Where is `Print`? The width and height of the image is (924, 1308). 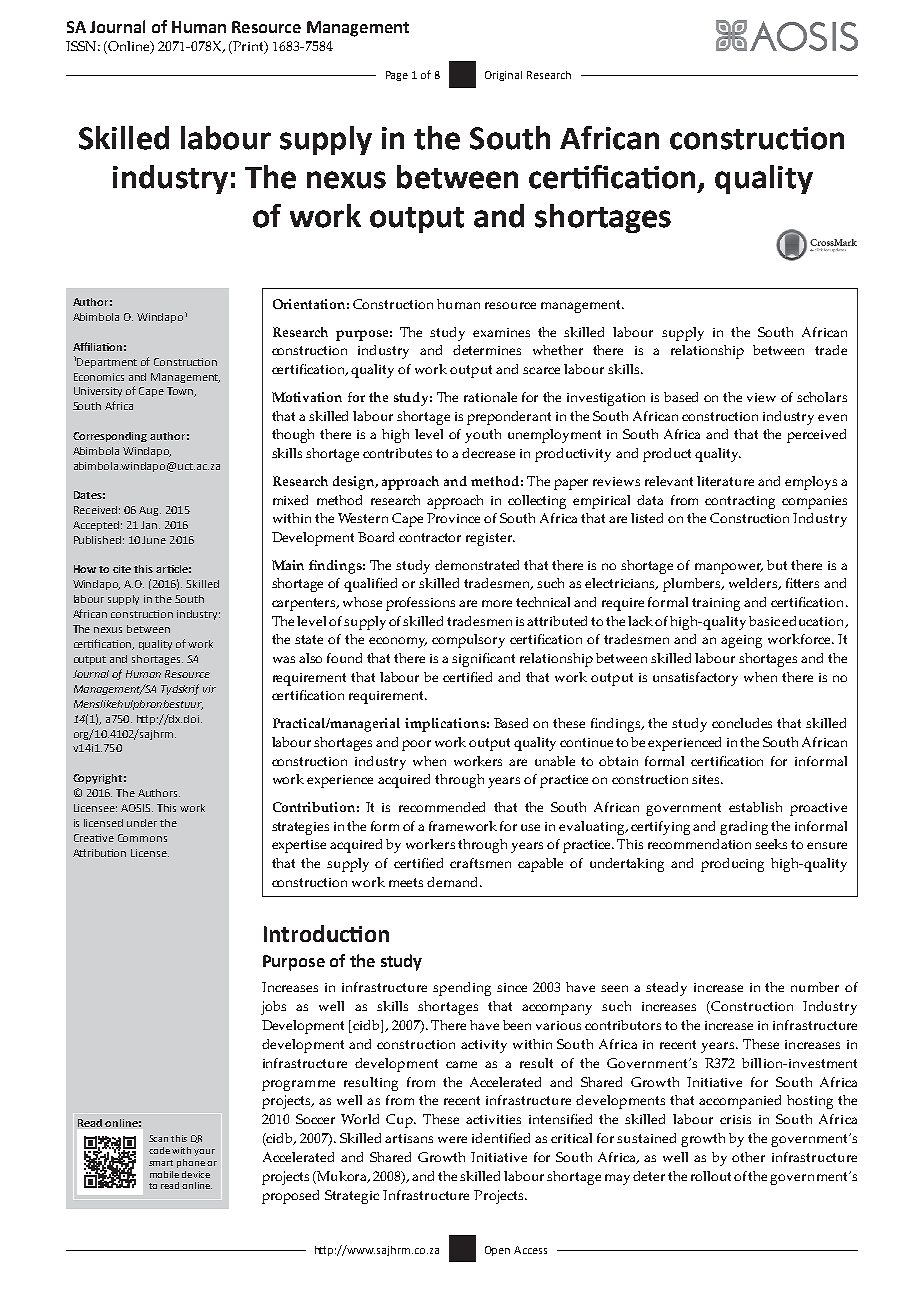
Print is located at coordinates (248, 47).
